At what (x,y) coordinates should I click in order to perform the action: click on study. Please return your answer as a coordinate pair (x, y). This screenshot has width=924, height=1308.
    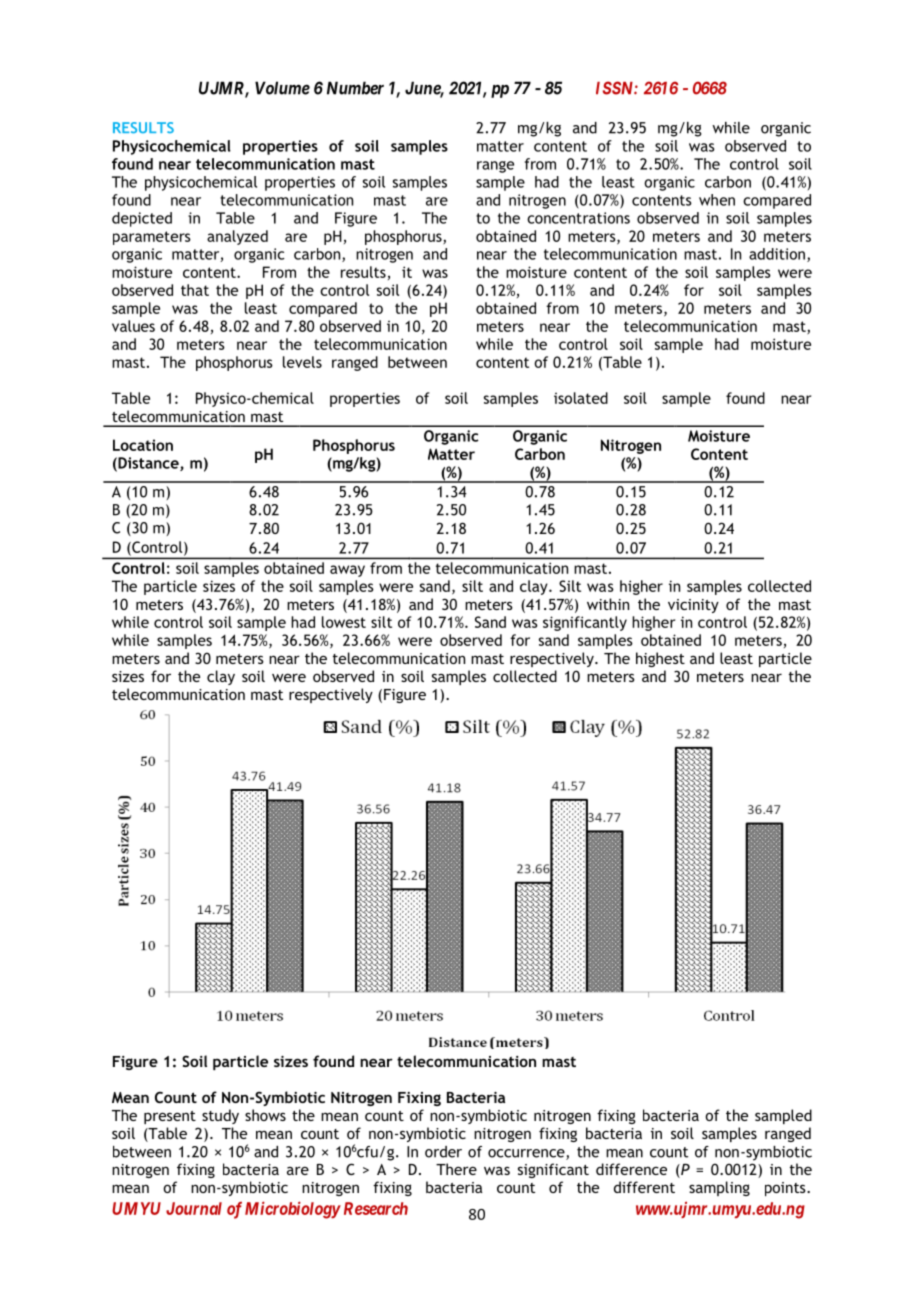
    Looking at the image, I should click on (220, 1116).
